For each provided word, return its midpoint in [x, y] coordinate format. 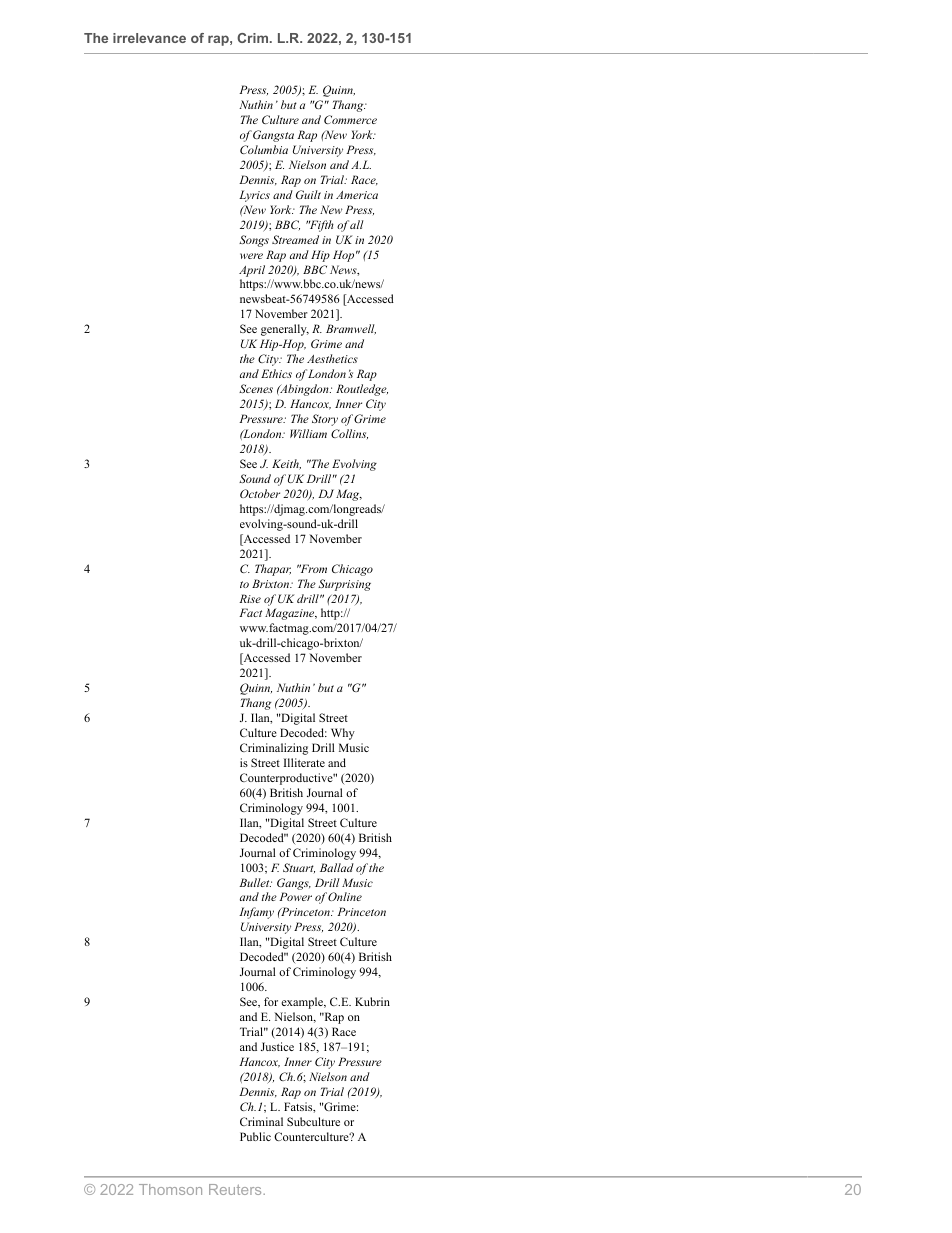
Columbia [264, 149]
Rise [250, 598]
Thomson [170, 1189]
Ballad [337, 867]
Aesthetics [332, 358]
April [252, 271]
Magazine [291, 614]
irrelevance [149, 38]
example [303, 1003]
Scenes [256, 388]
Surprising [344, 585]
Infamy [256, 913]
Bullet [255, 882]
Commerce [350, 119]
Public [255, 1136]
